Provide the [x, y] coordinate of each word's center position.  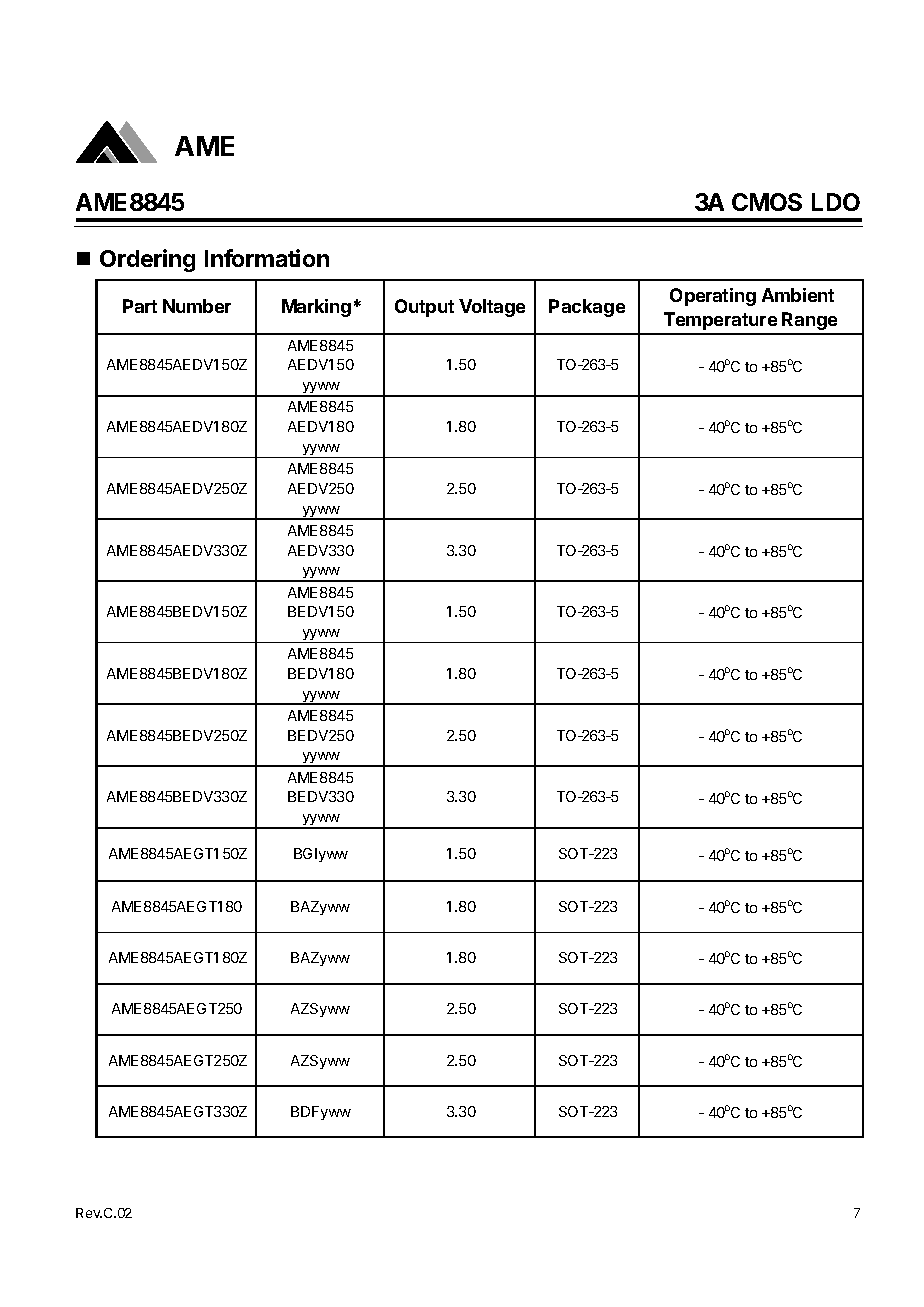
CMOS [767, 202]
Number [197, 306]
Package [587, 308]
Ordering [147, 260]
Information [267, 258]
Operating [713, 297]
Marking [316, 308]
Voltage [492, 308]
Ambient [798, 295]
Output [424, 308]
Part [140, 306]
